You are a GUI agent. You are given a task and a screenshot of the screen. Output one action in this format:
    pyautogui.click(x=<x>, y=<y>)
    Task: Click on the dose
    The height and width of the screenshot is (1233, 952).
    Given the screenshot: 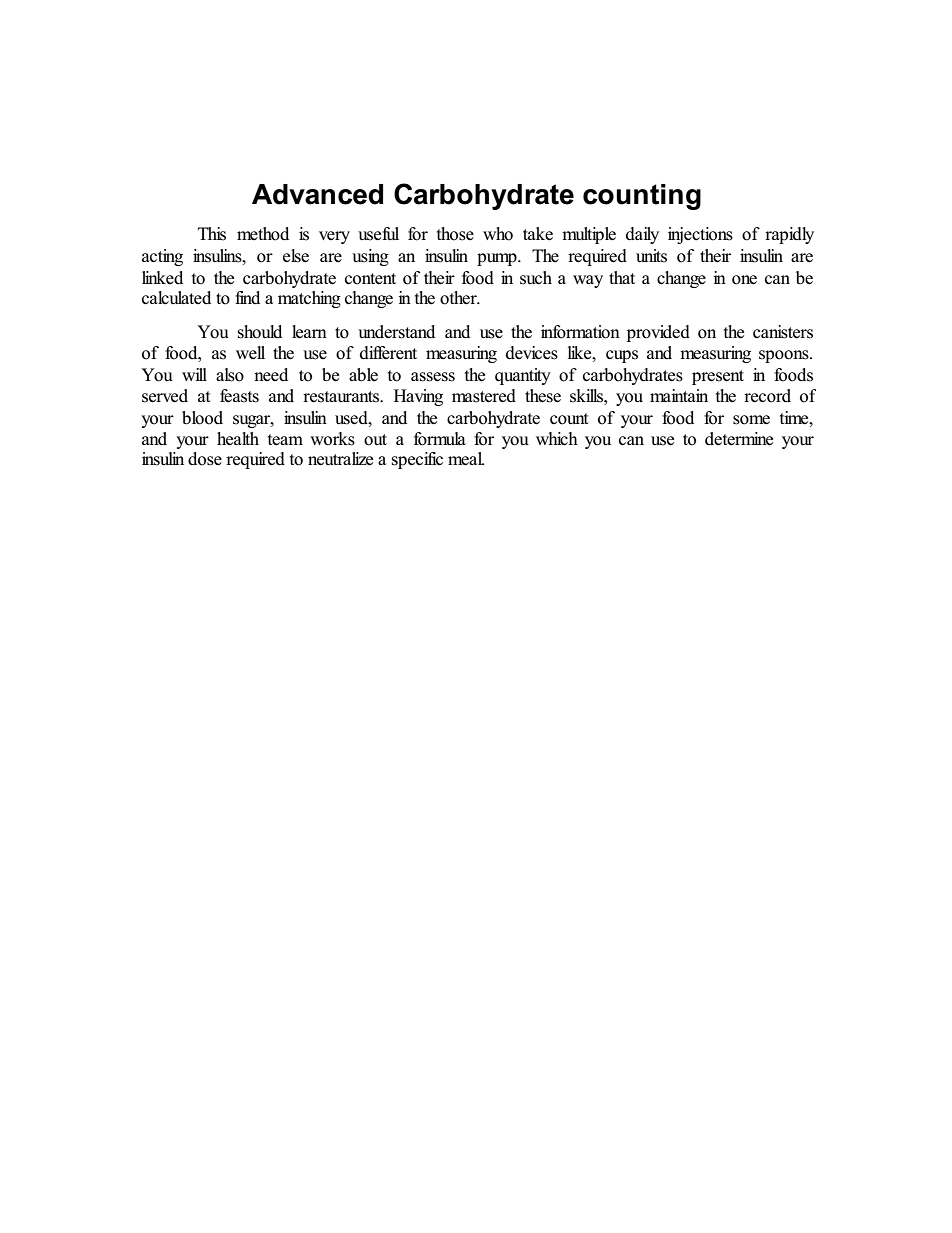 What is the action you would take?
    pyautogui.click(x=205, y=459)
